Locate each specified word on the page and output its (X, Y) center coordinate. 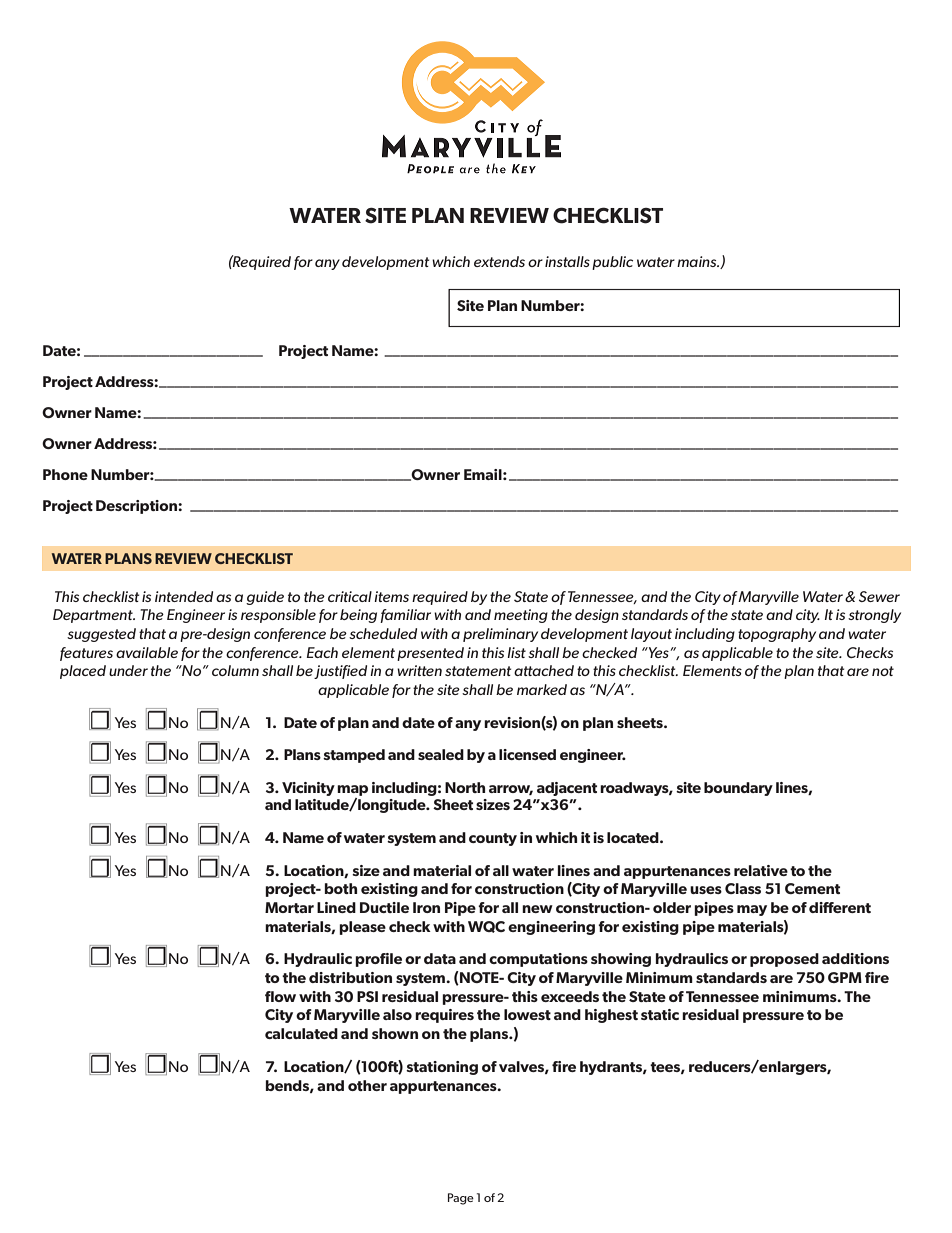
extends (499, 261)
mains (698, 261)
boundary (738, 789)
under (128, 670)
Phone (65, 474)
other (367, 1085)
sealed (441, 754)
